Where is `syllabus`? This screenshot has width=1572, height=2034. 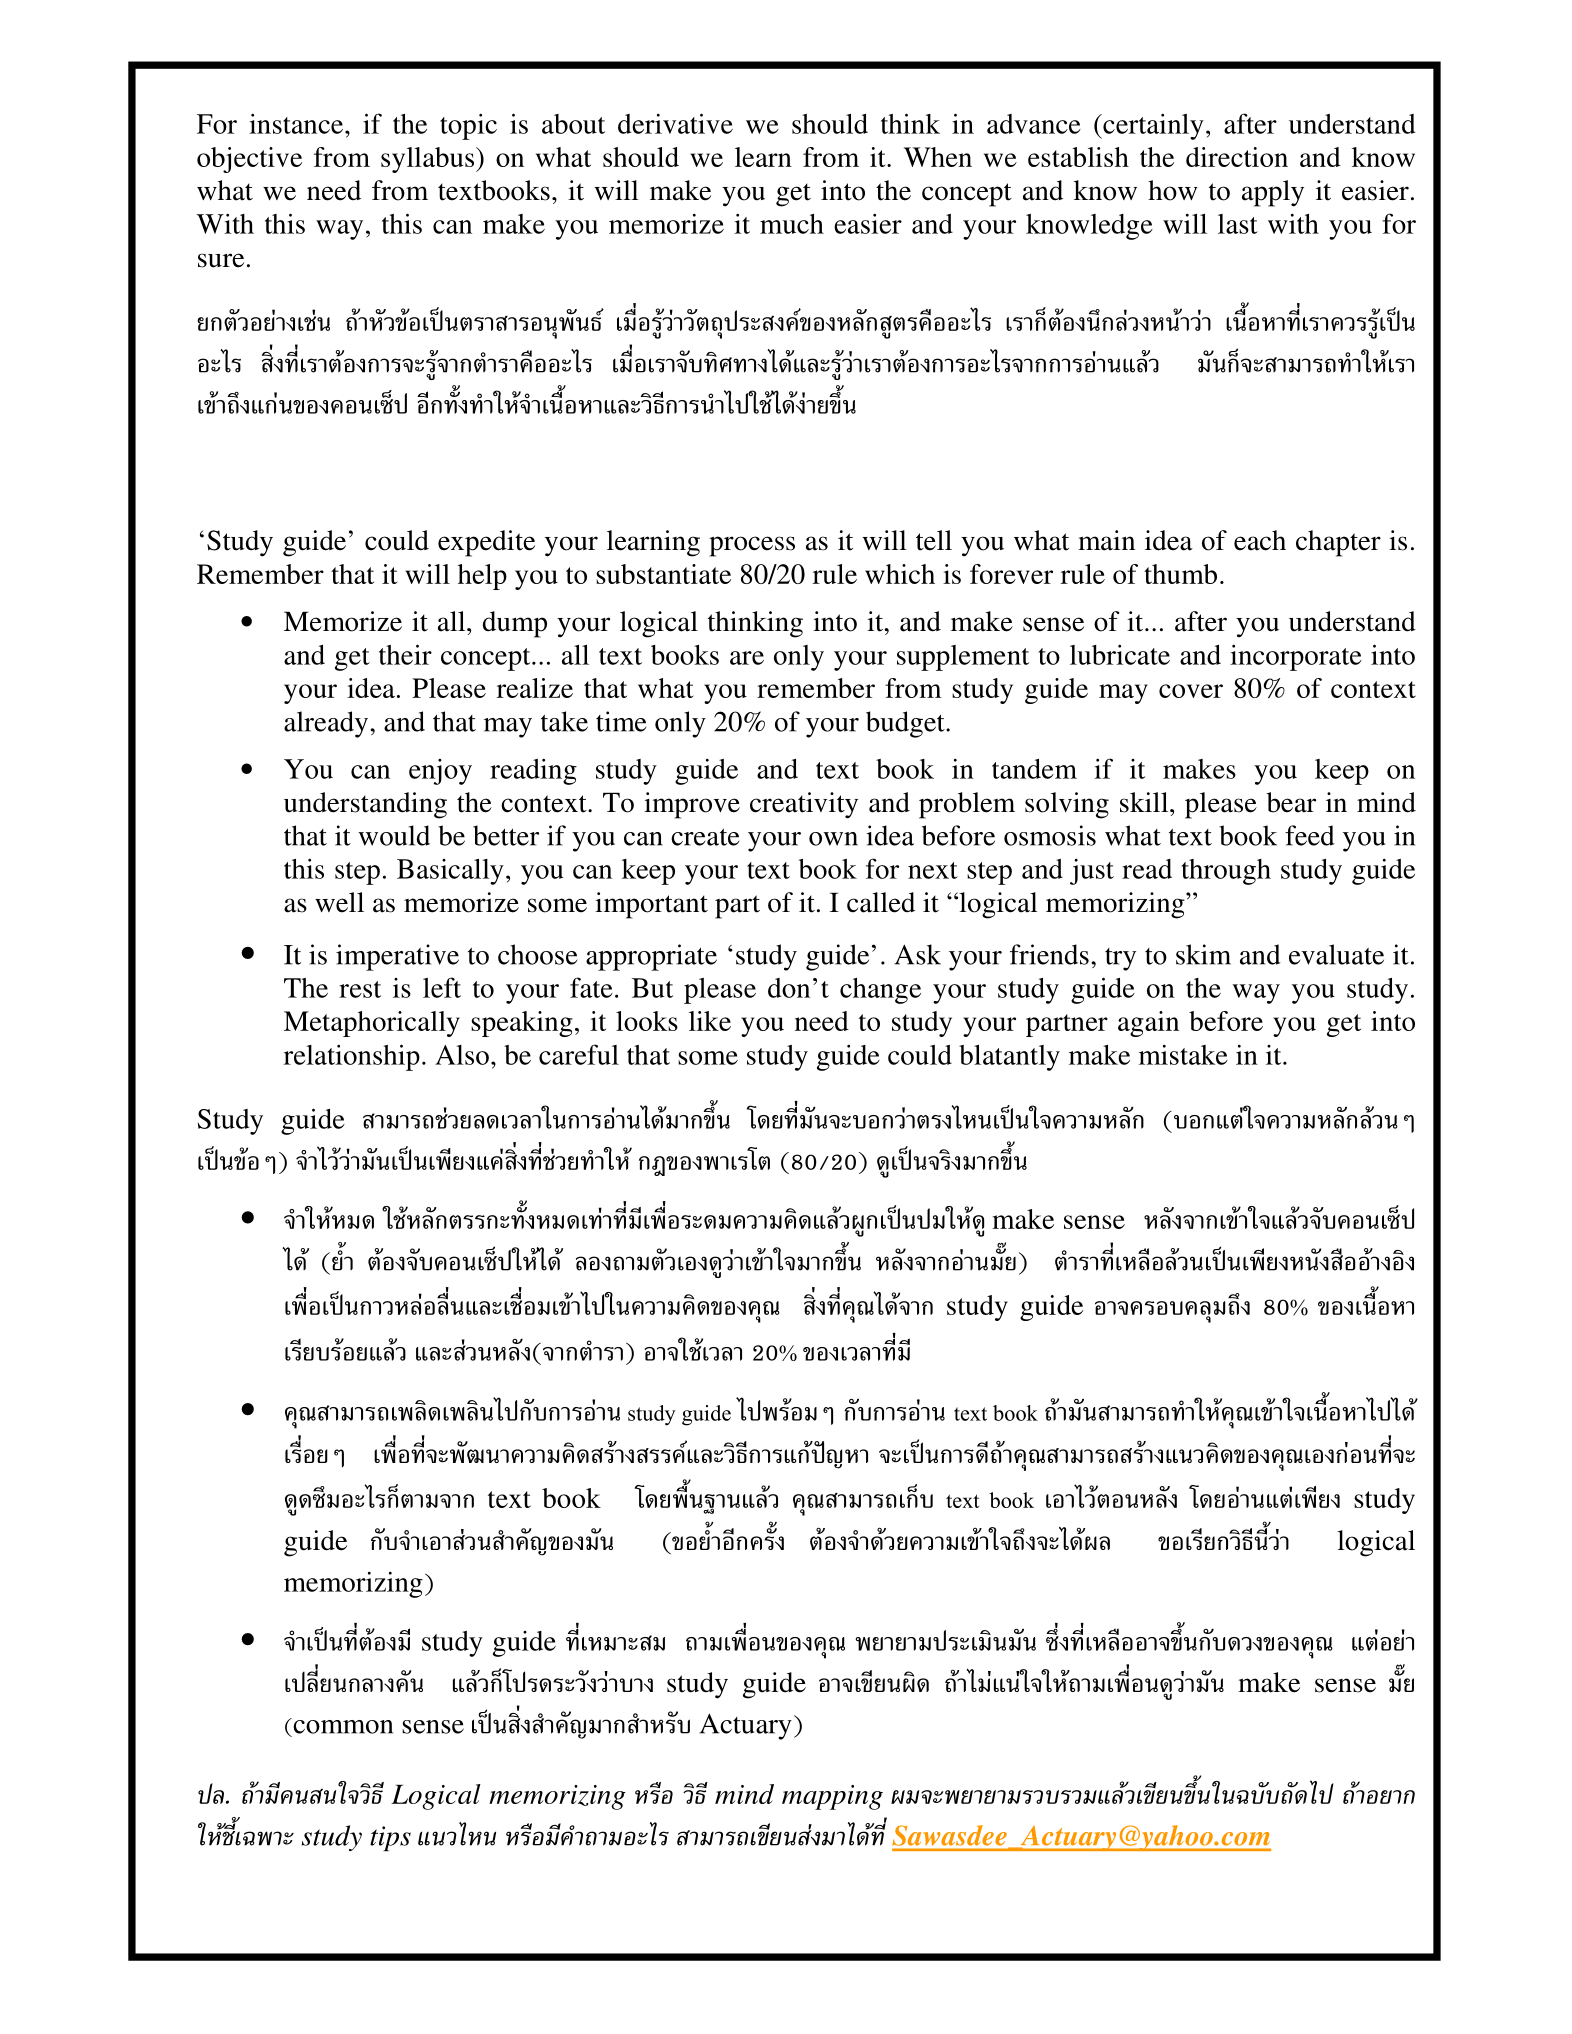 syllabus is located at coordinates (427, 160).
